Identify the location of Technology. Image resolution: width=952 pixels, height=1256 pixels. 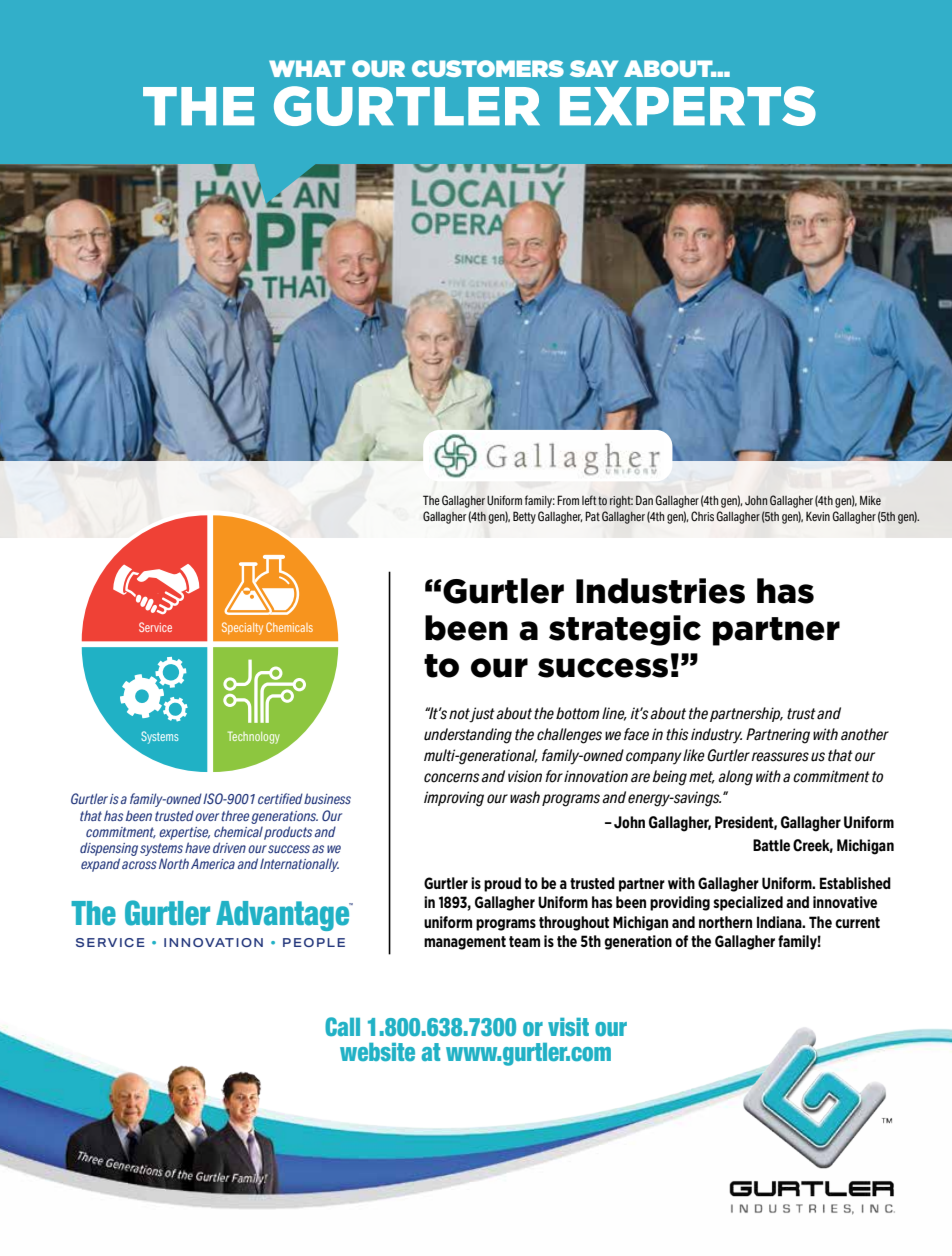
(254, 737).
